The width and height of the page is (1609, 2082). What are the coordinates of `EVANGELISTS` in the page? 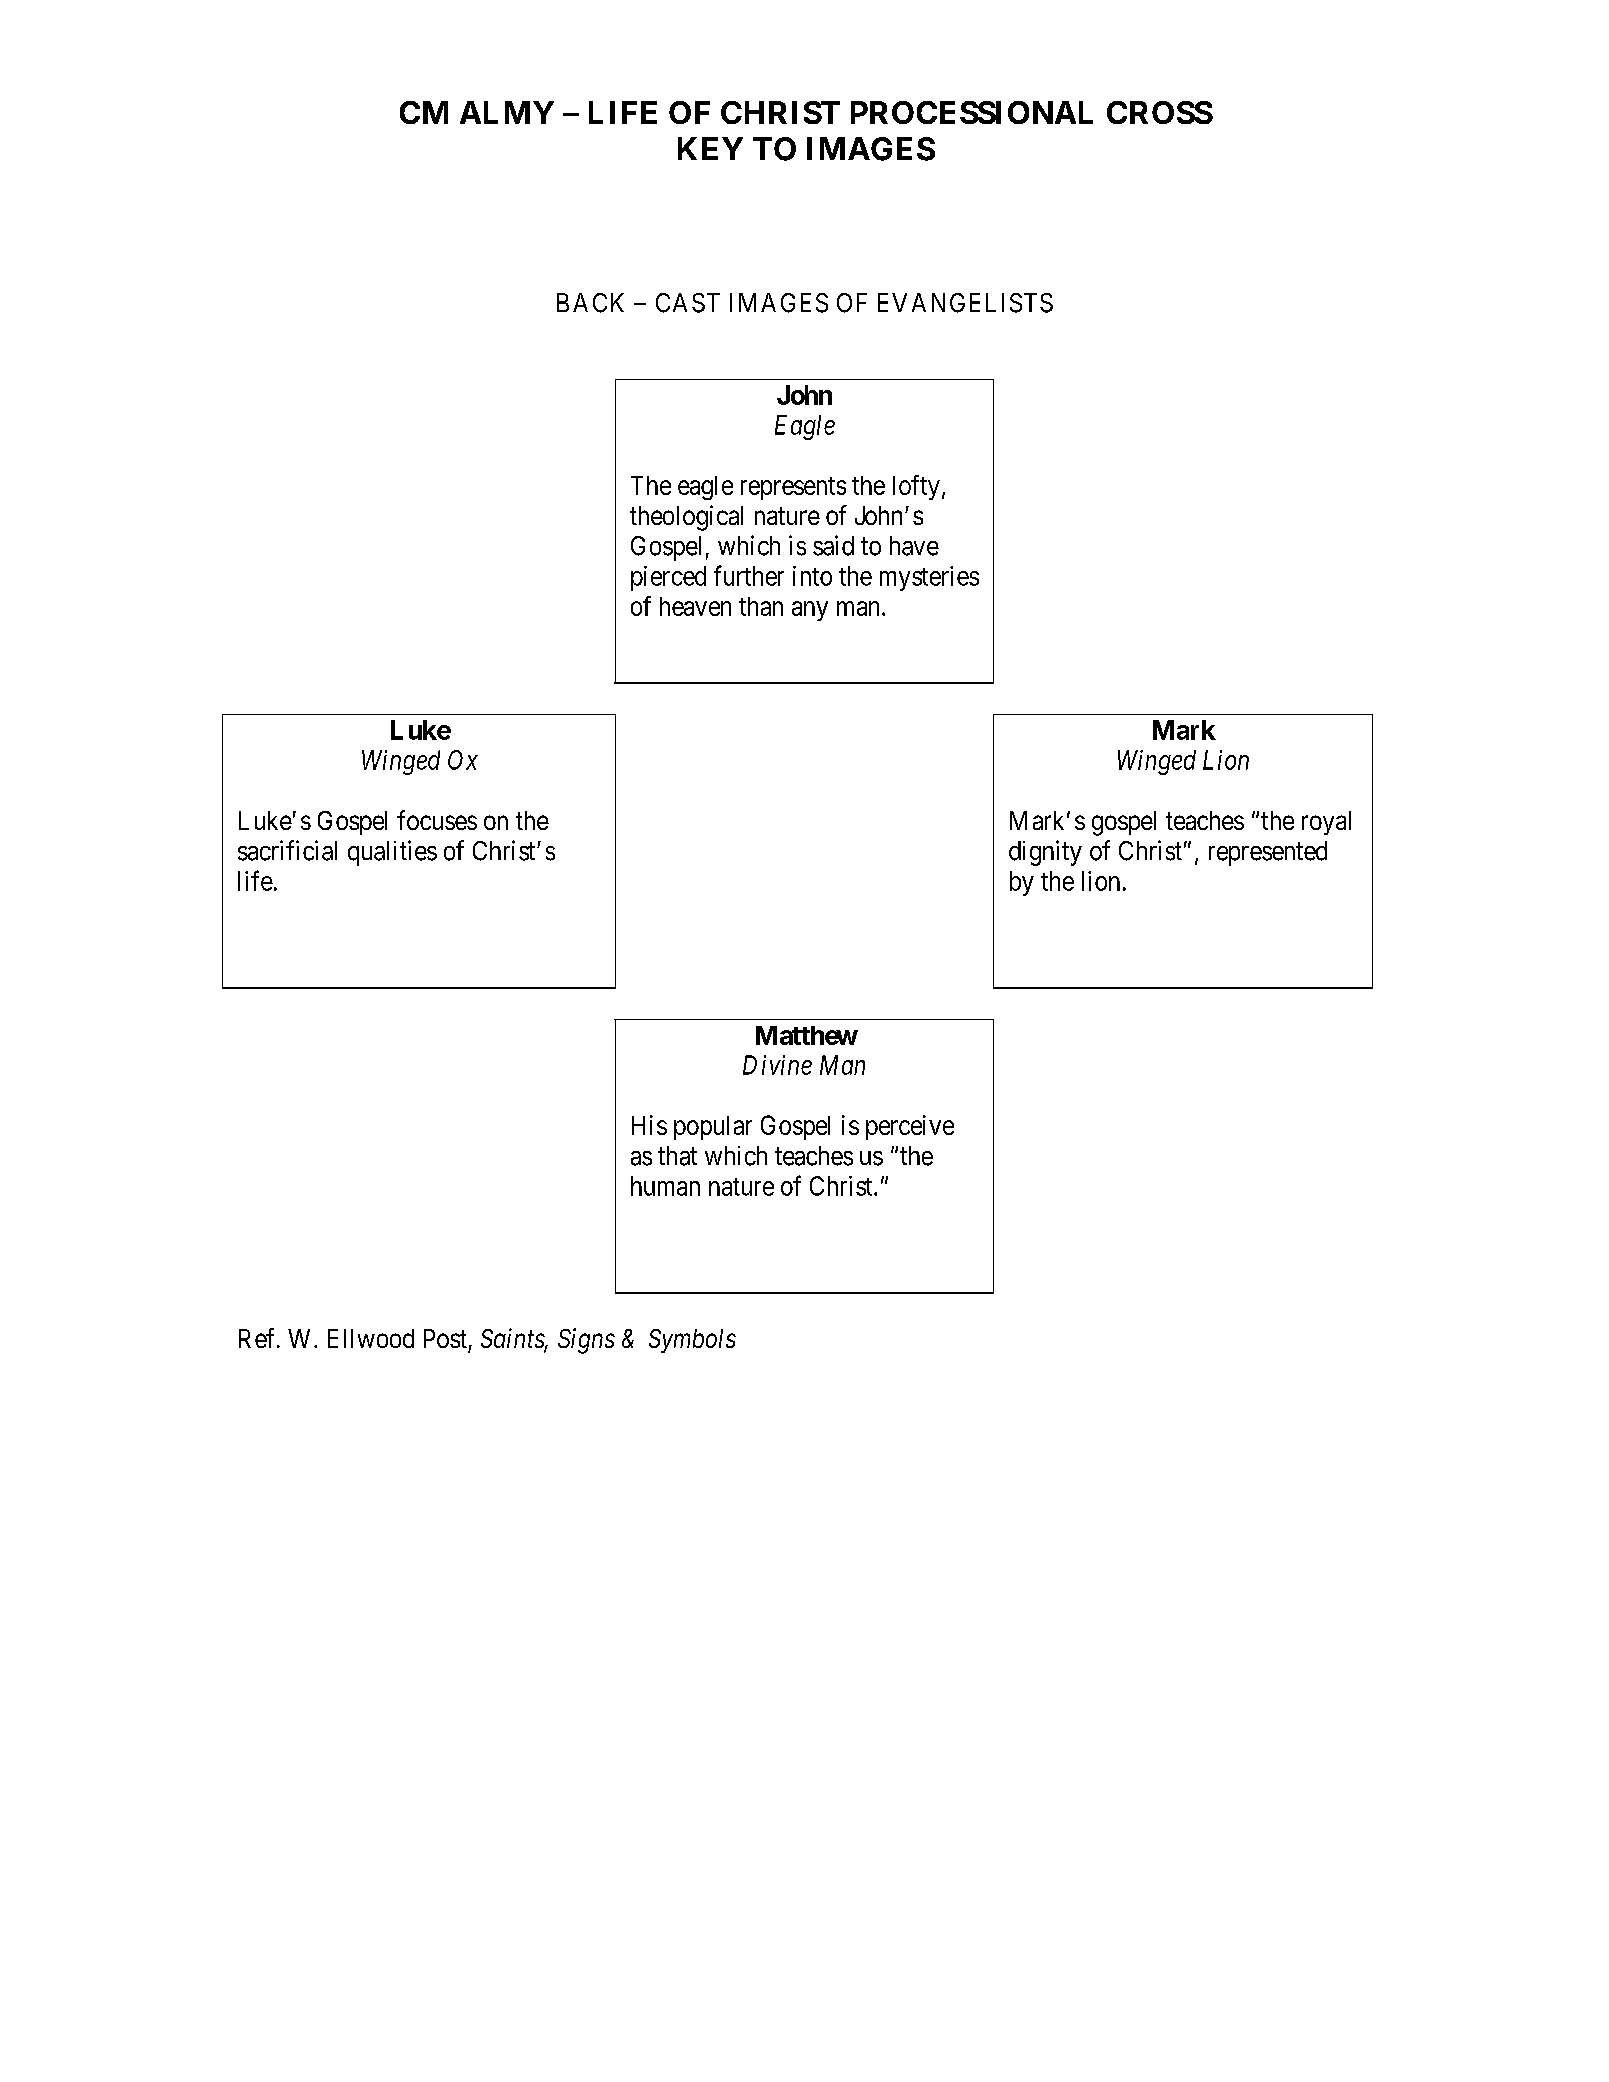 It's located at (965, 303).
